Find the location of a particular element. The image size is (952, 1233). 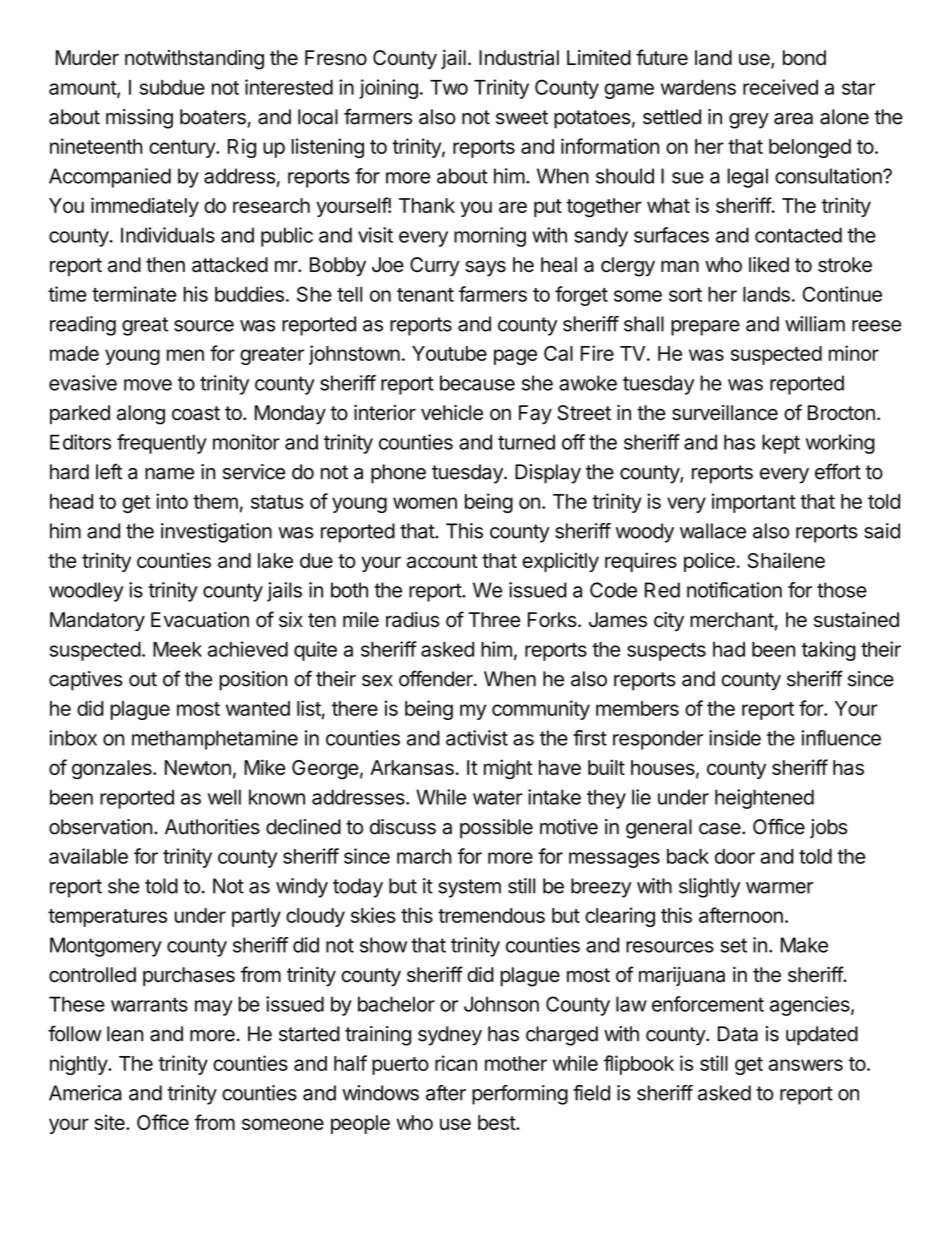

Youtube is located at coordinates (449, 353).
